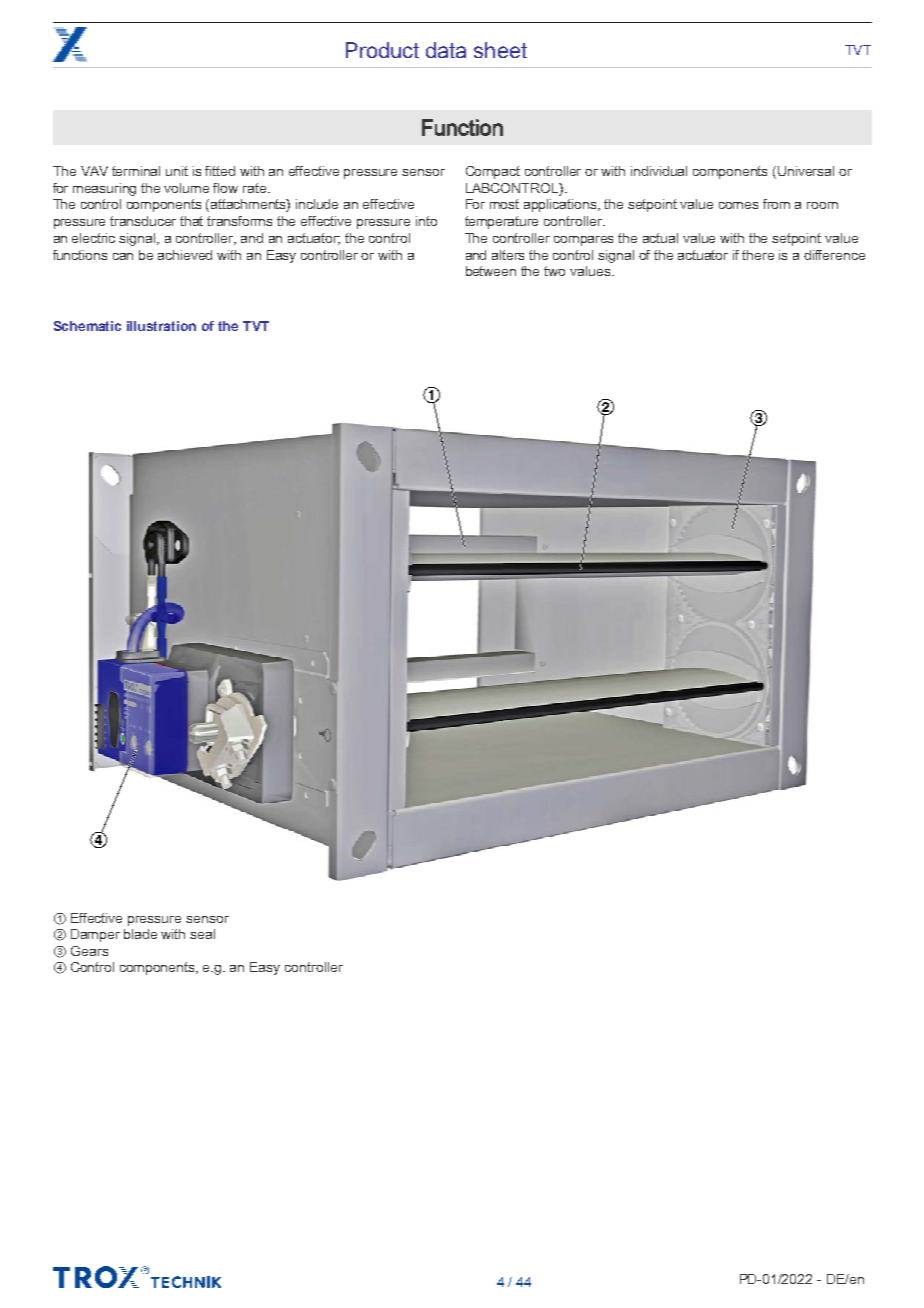  Describe the element at coordinates (140, 934) in the document. I see `blade` at that location.
